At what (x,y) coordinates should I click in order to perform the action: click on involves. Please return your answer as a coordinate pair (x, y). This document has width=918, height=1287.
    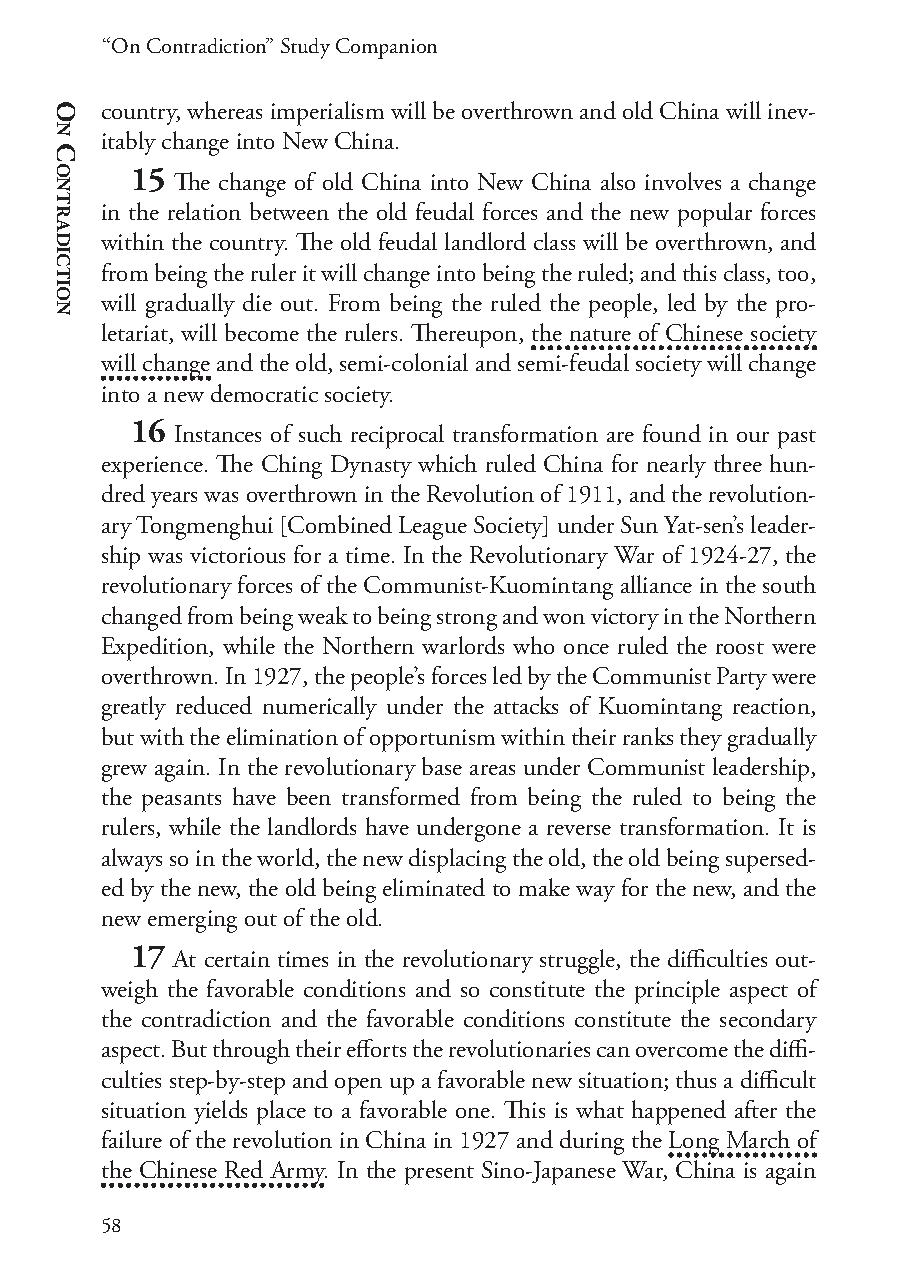
    Looking at the image, I should click on (683, 181).
